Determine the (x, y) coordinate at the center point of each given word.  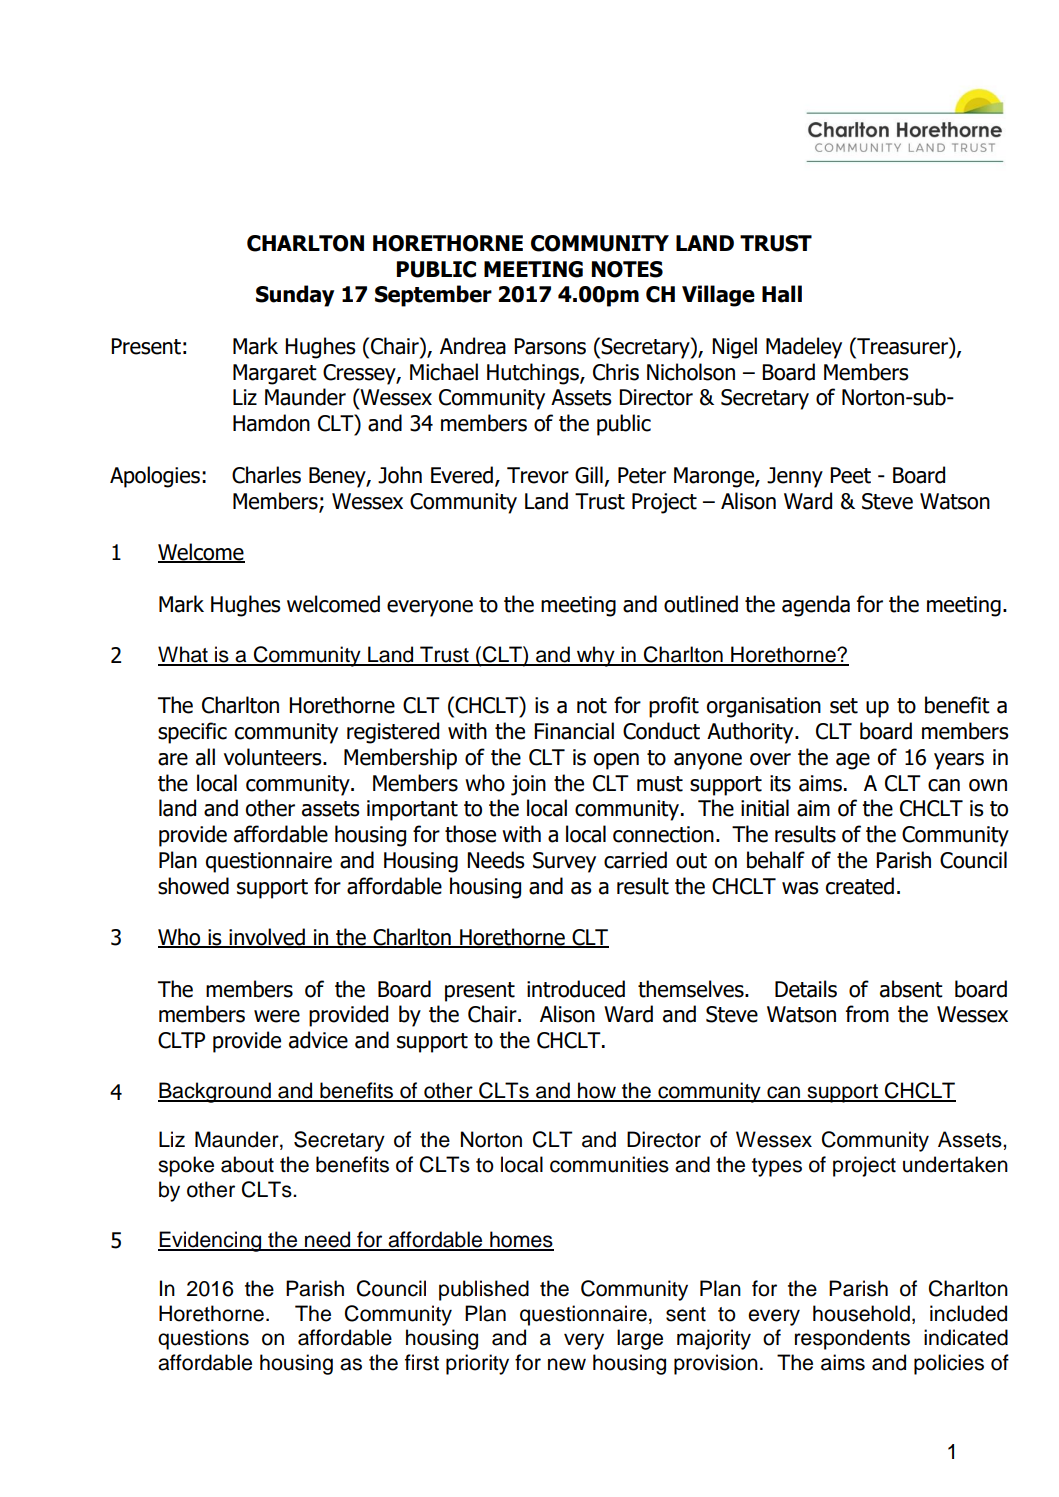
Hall (782, 294)
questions (203, 1339)
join (528, 785)
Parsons (550, 346)
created (860, 886)
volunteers (274, 757)
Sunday (295, 296)
